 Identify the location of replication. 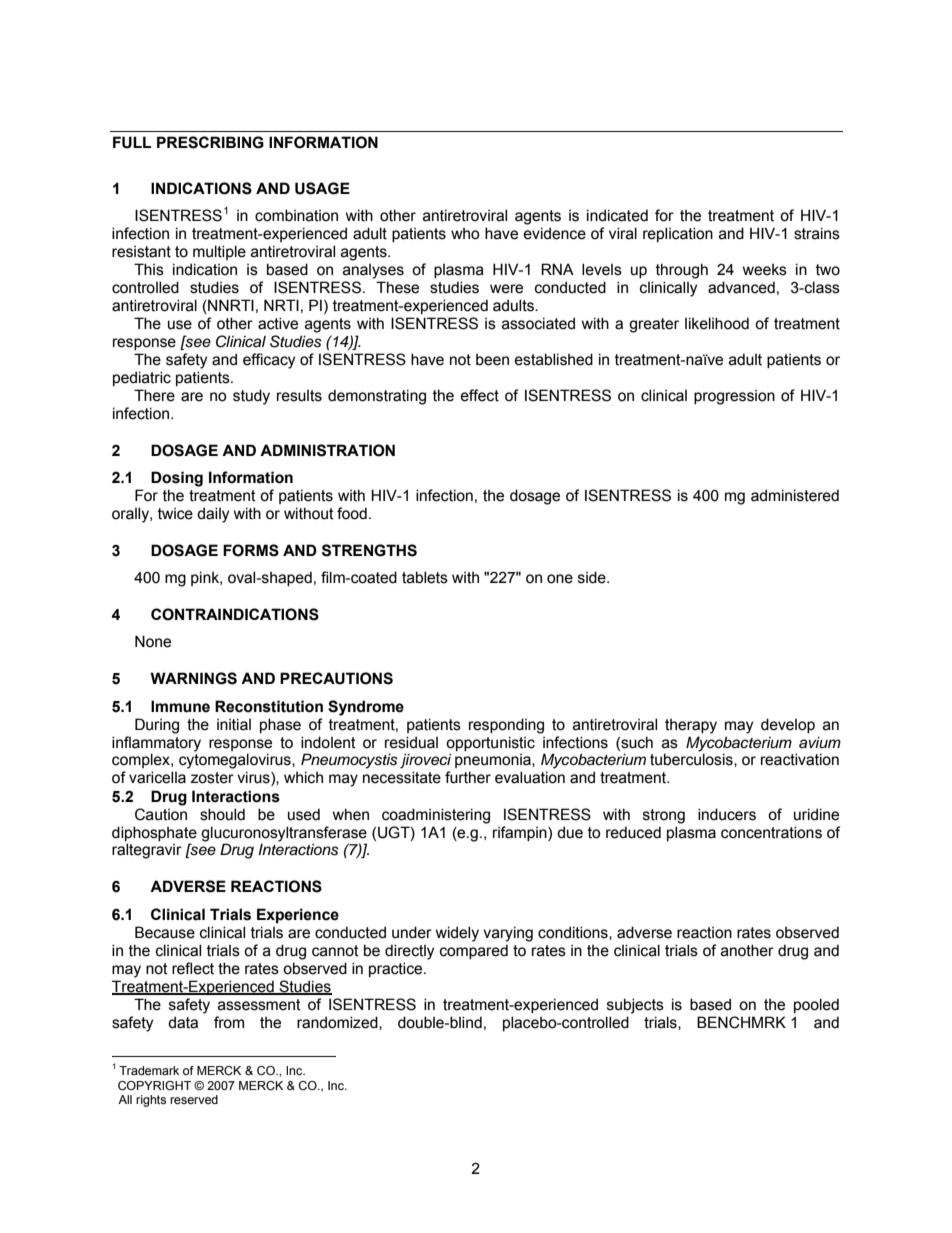
(678, 234).
